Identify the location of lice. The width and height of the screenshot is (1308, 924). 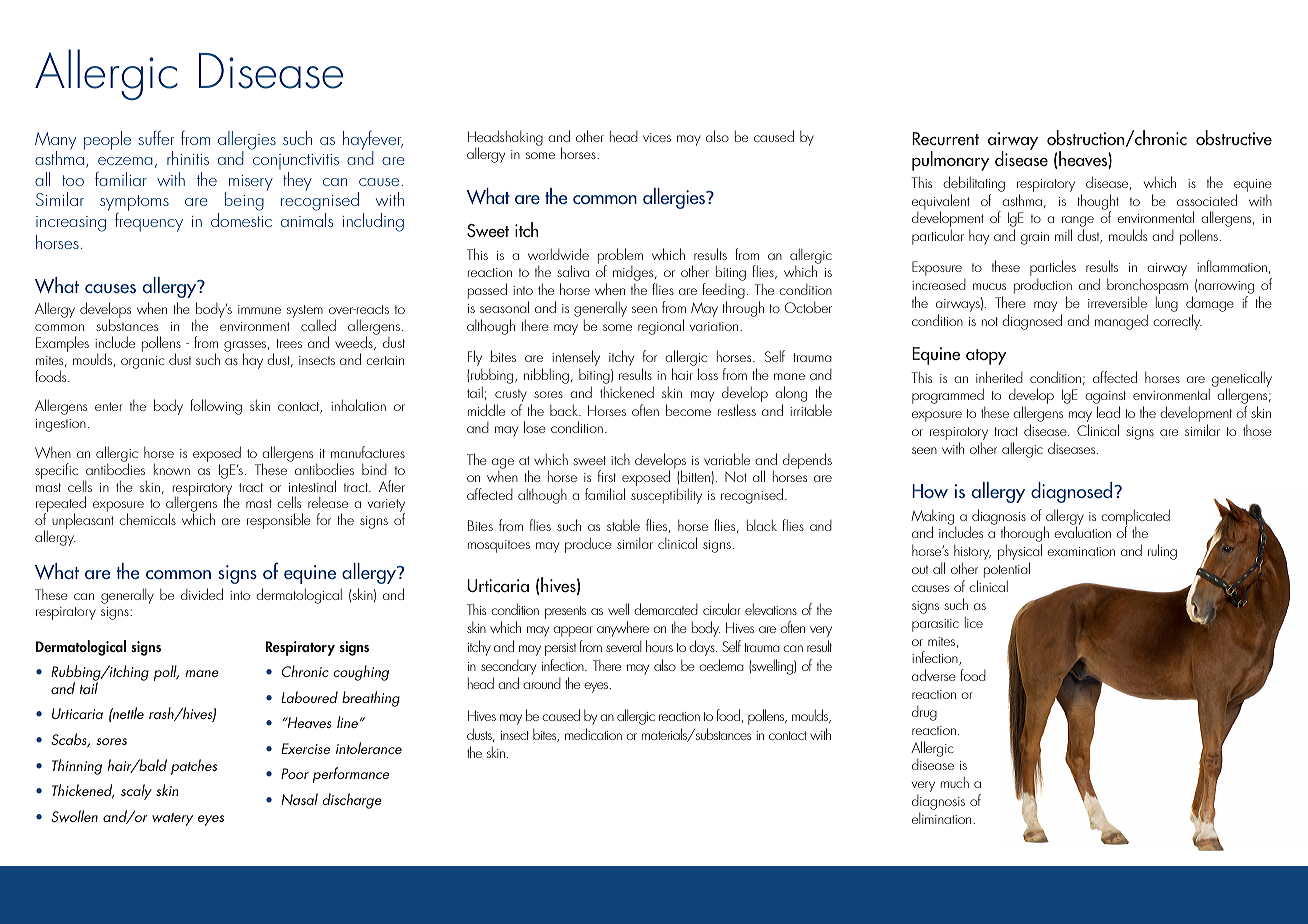
(974, 622).
